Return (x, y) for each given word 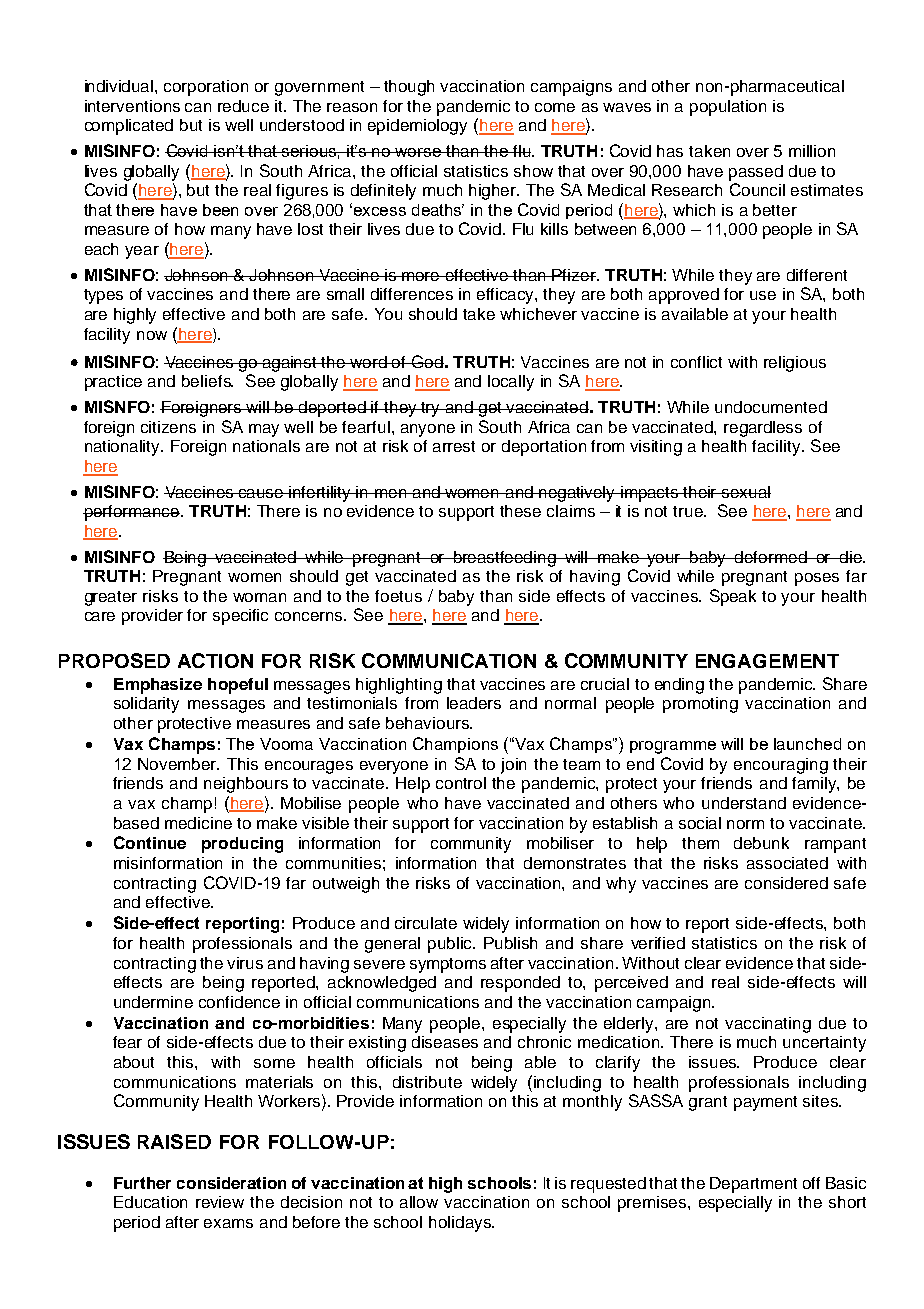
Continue (150, 842)
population (728, 108)
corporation (206, 88)
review (220, 1202)
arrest (454, 446)
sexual (745, 492)
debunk (761, 843)
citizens (168, 427)
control (461, 783)
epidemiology (417, 127)
